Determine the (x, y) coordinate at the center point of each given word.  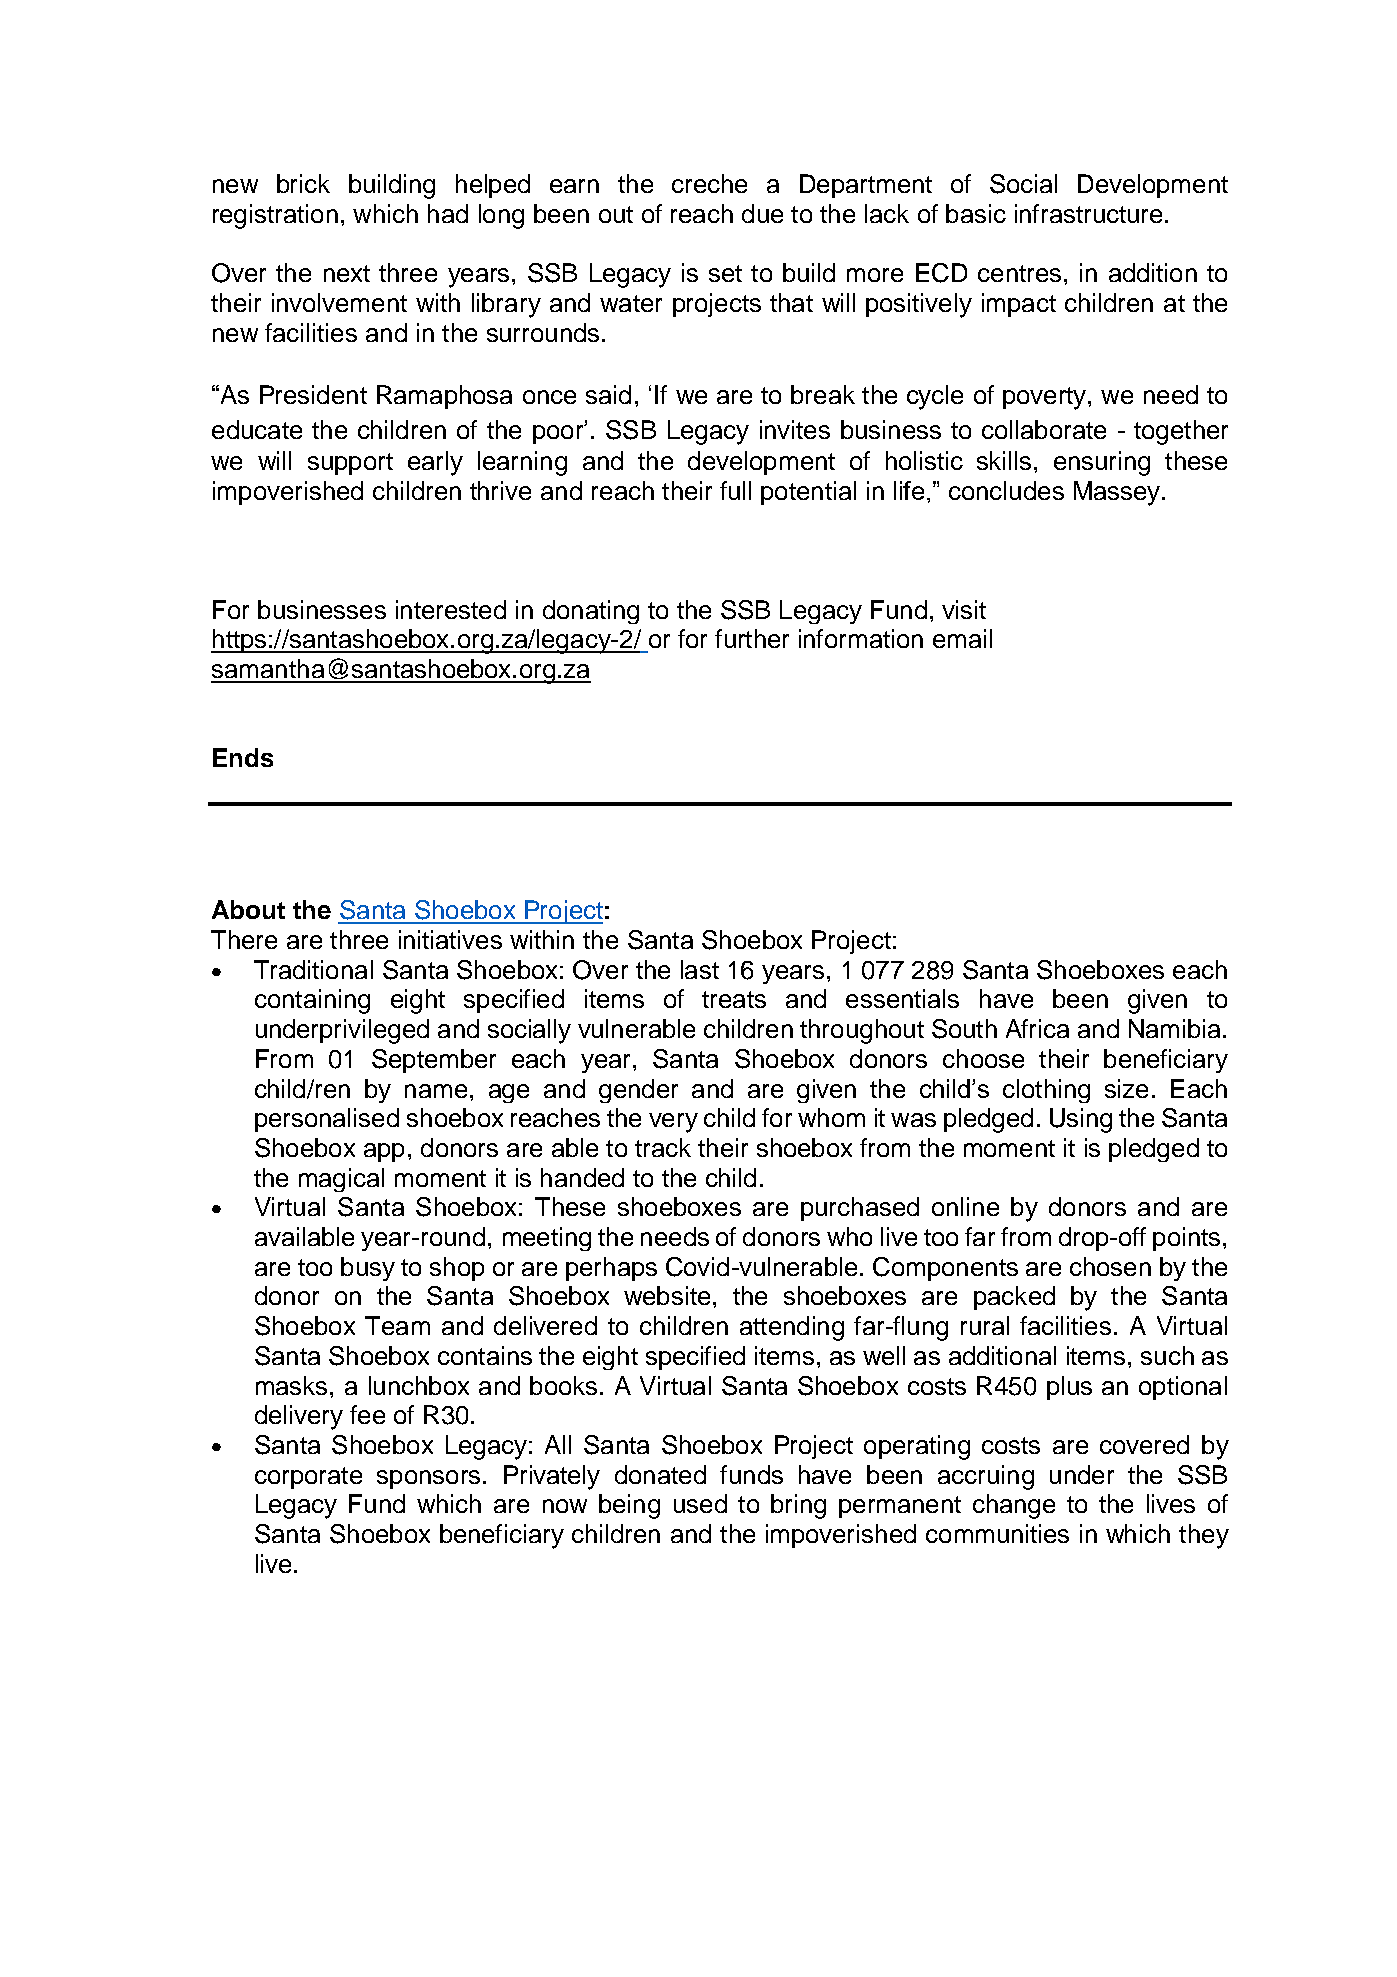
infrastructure (1088, 213)
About (248, 909)
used (700, 1503)
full (735, 490)
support (350, 464)
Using (1081, 1120)
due (762, 213)
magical (341, 1180)
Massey (1118, 493)
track (663, 1147)
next (347, 273)
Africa (1037, 1028)
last (700, 969)
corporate (308, 1478)
